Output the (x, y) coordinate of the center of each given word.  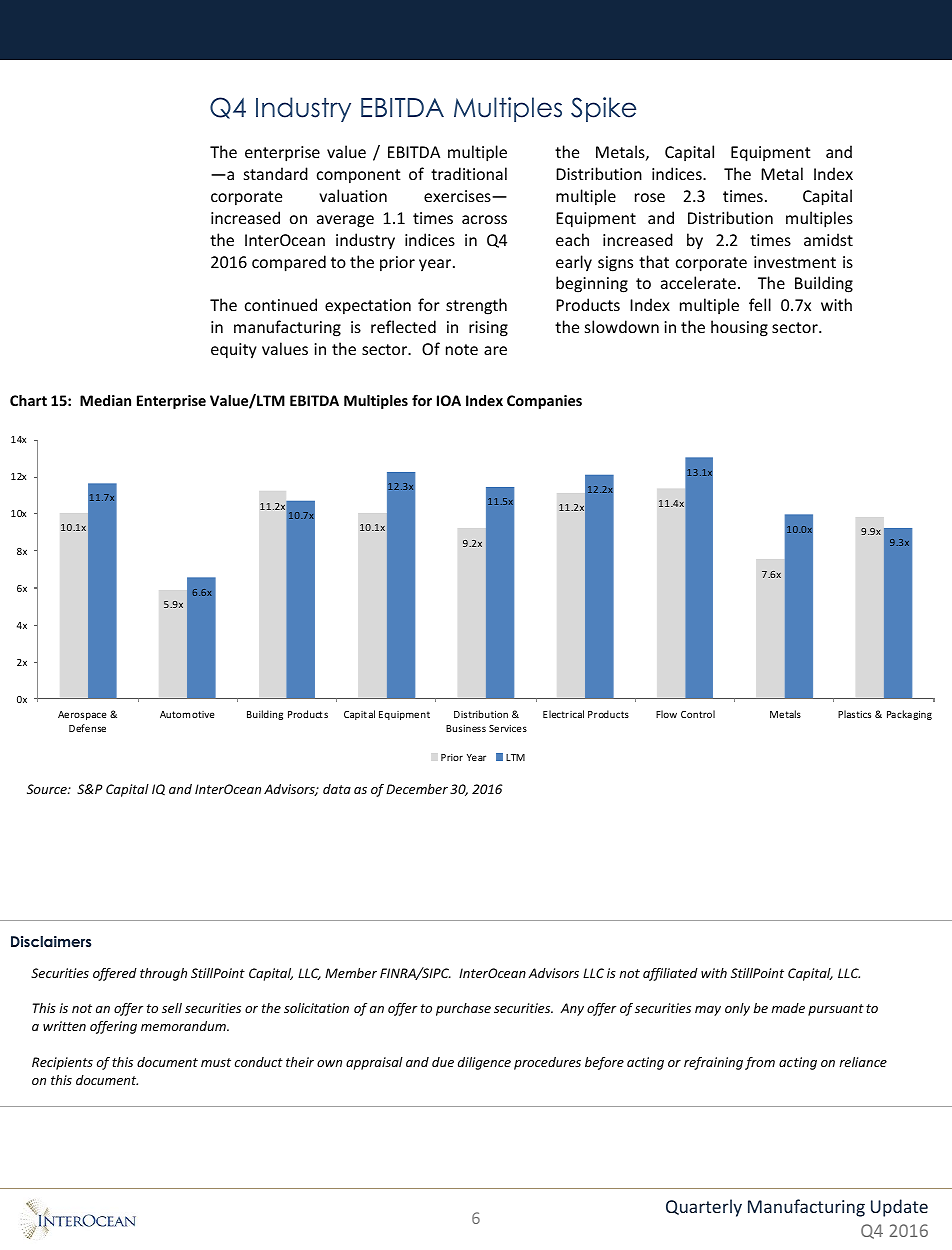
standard (276, 173)
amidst (828, 239)
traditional (469, 173)
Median (105, 400)
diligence (484, 1063)
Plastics (854, 714)
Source (48, 789)
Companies (544, 402)
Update (899, 1208)
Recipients (62, 1063)
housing (739, 328)
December (417, 789)
